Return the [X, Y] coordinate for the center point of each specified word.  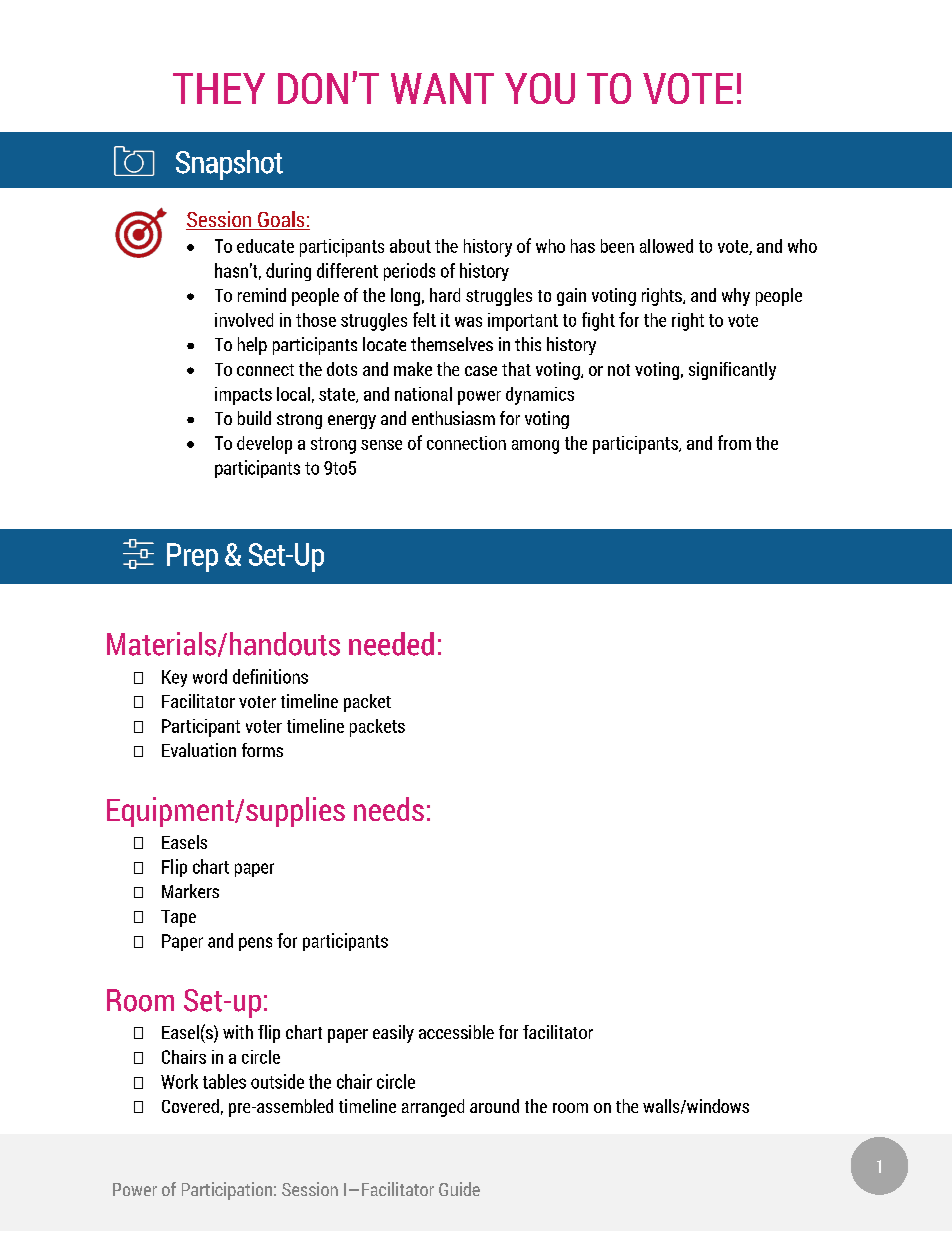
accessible [456, 1032]
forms [262, 750]
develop [264, 445]
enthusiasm [453, 418]
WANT [442, 88]
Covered [190, 1106]
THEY [219, 88]
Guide [459, 1189]
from [734, 442]
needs [389, 809]
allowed [666, 246]
